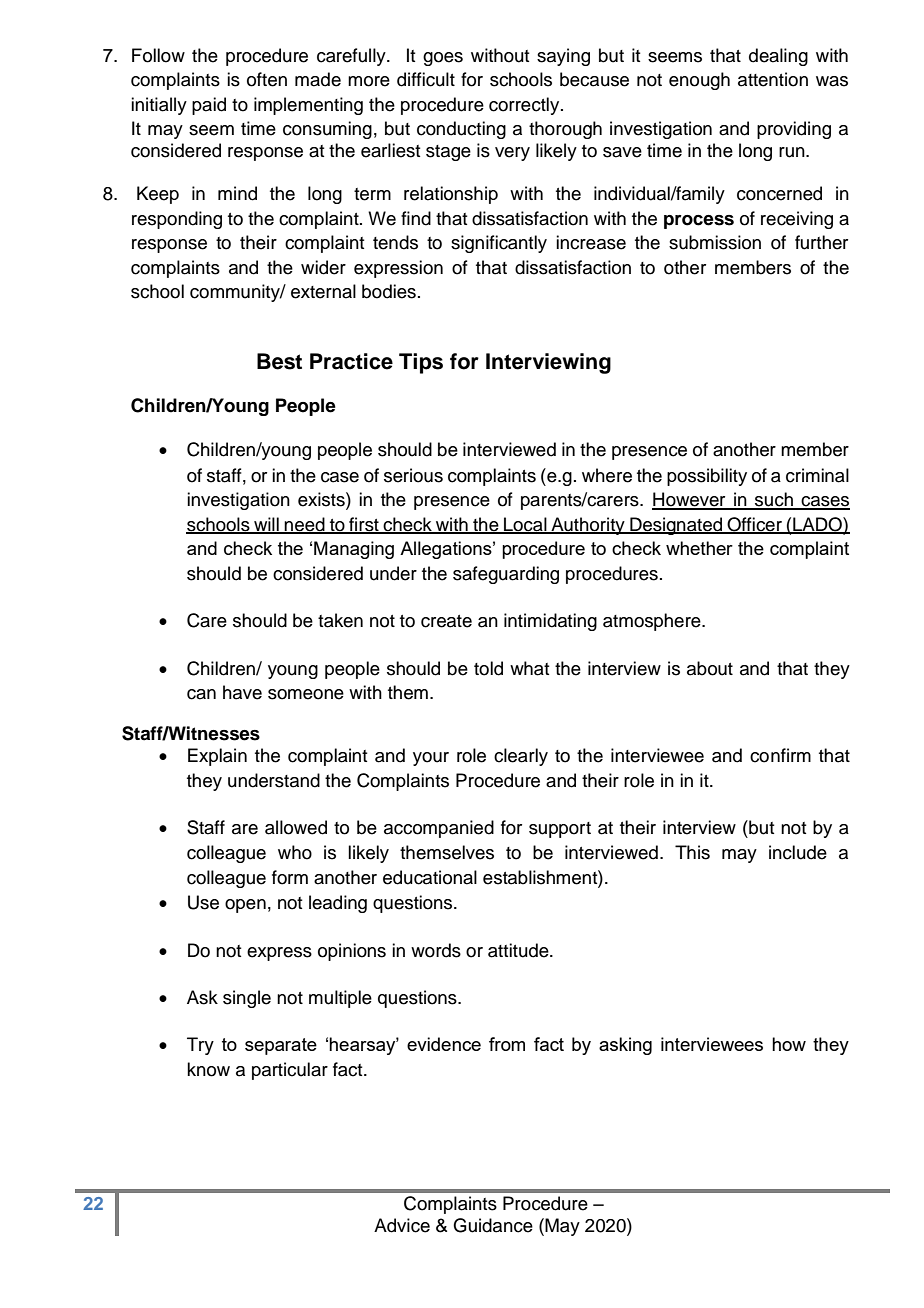 Image resolution: width=924 pixels, height=1308 pixels. I want to click on possibility, so click(707, 477).
